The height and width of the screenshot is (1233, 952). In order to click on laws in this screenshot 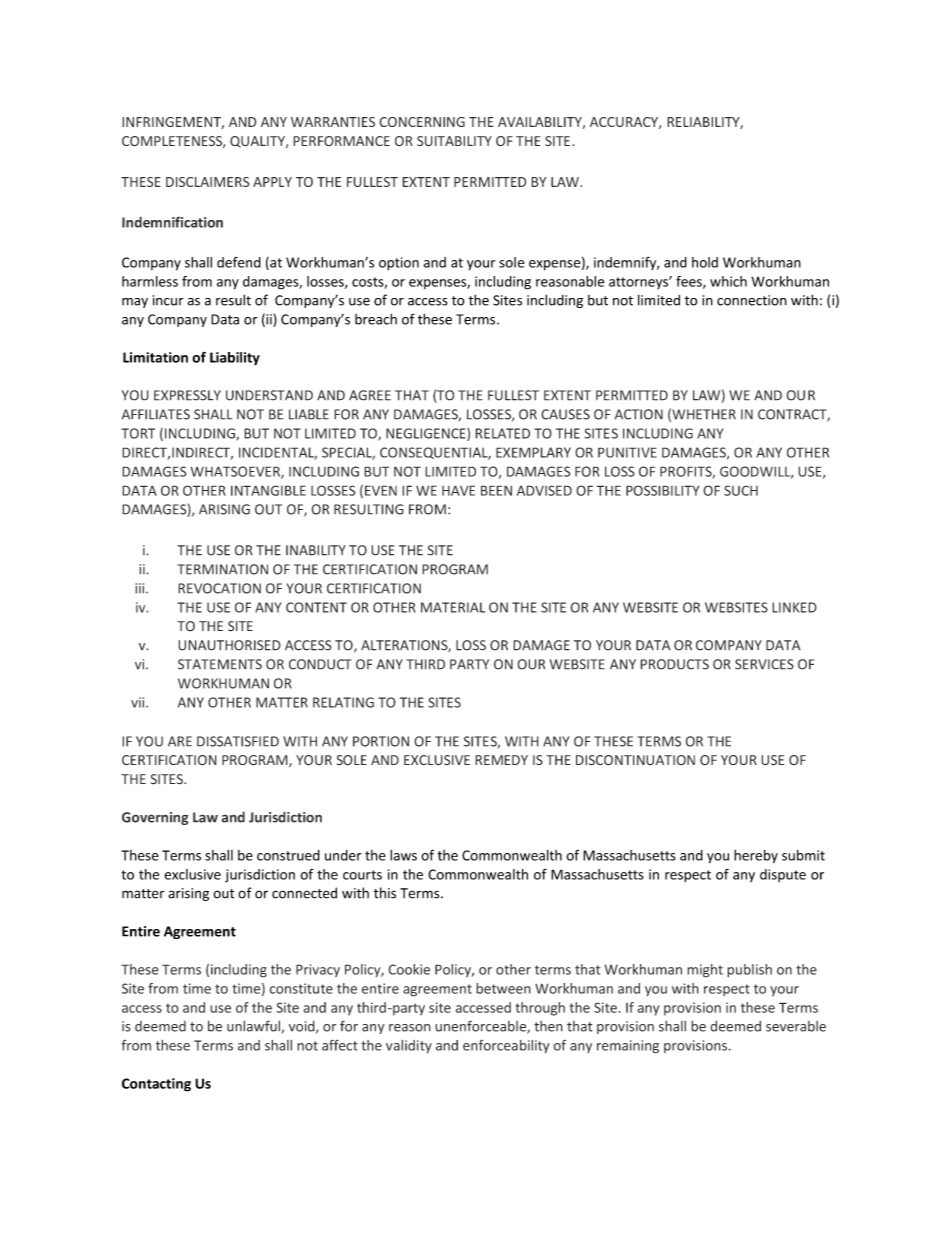, I will do `click(403, 855)`.
